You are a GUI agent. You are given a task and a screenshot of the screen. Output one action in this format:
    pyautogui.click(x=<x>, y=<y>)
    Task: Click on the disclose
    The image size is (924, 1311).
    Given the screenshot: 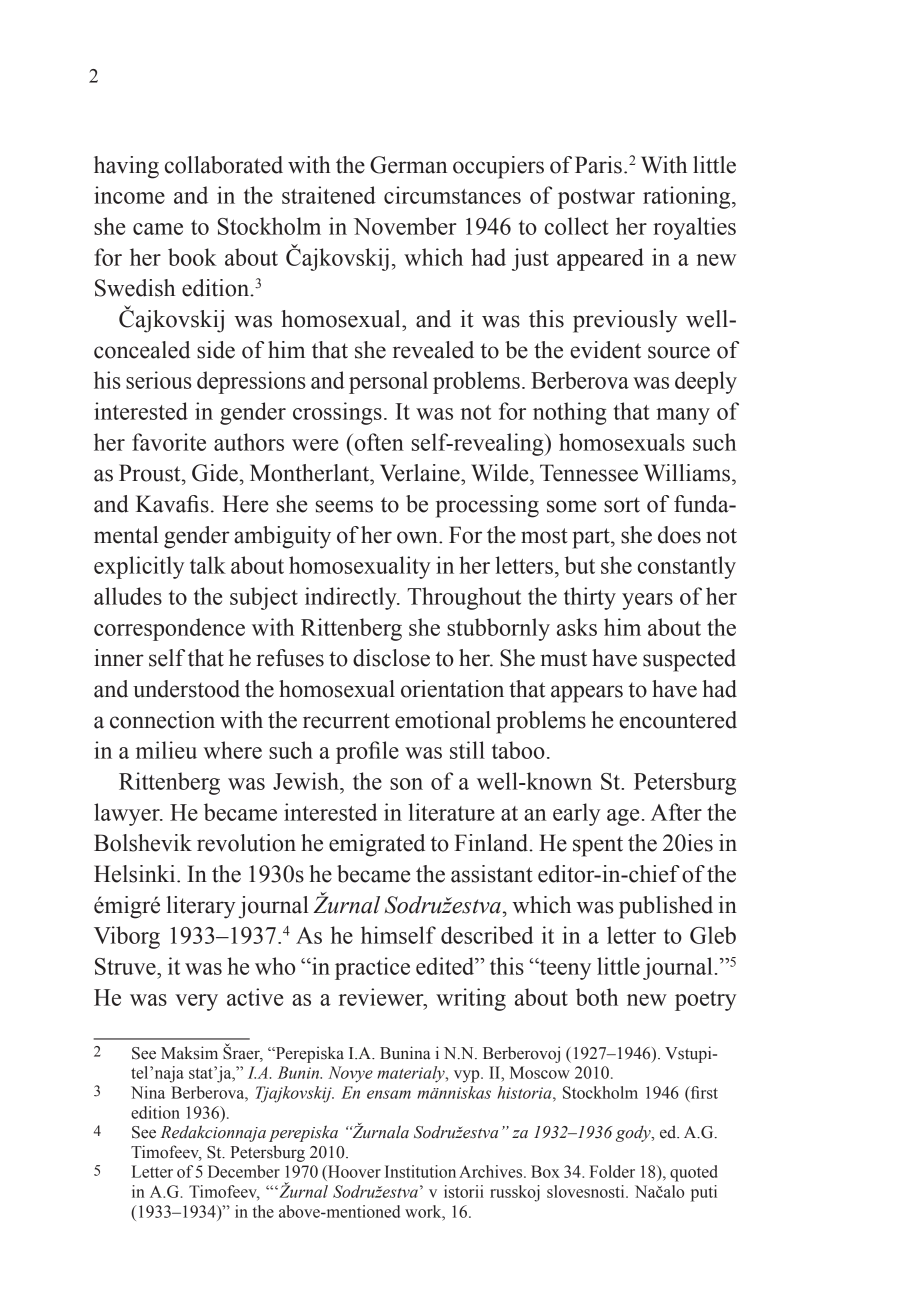 What is the action you would take?
    pyautogui.click(x=391, y=658)
